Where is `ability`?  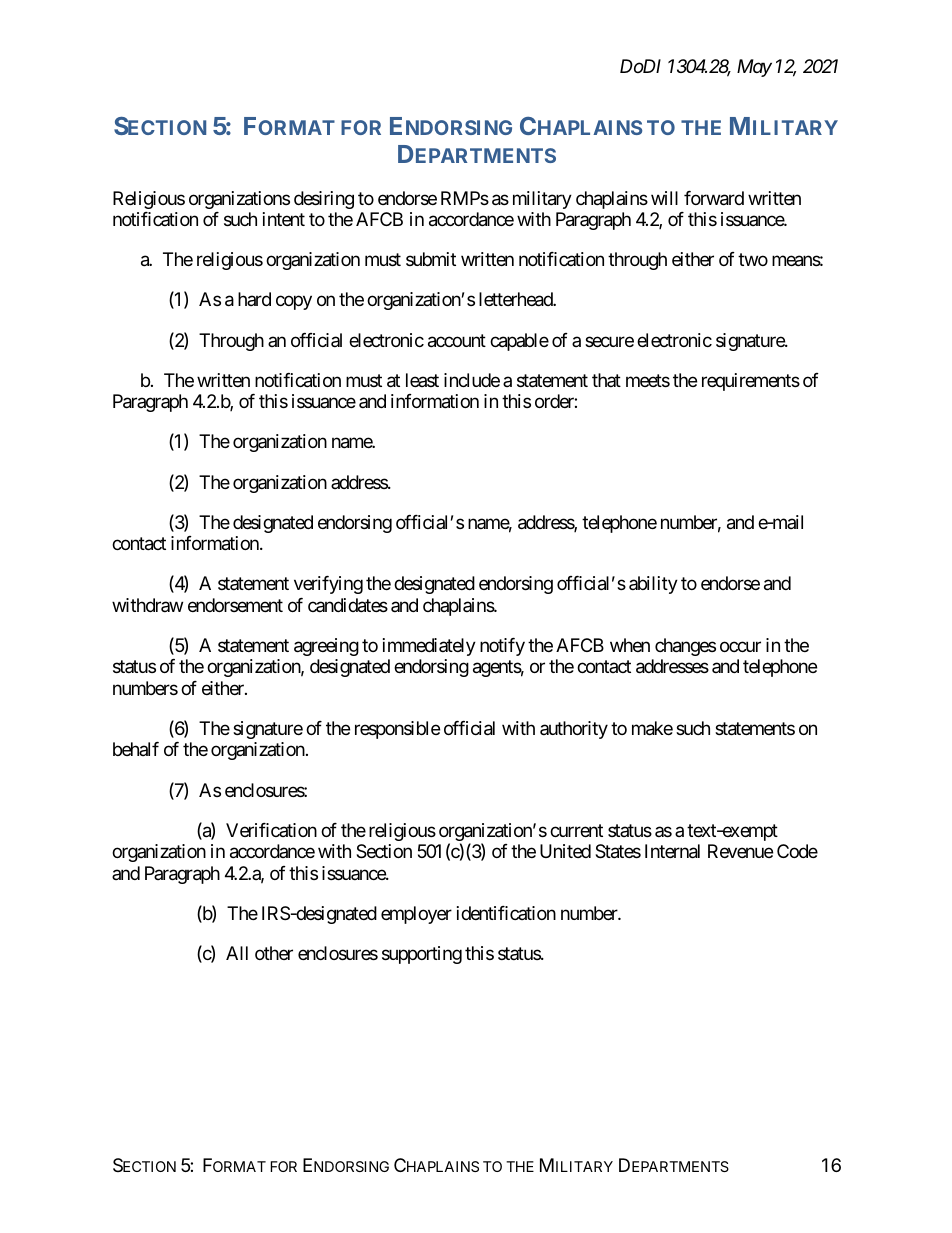
ability is located at coordinates (653, 585).
